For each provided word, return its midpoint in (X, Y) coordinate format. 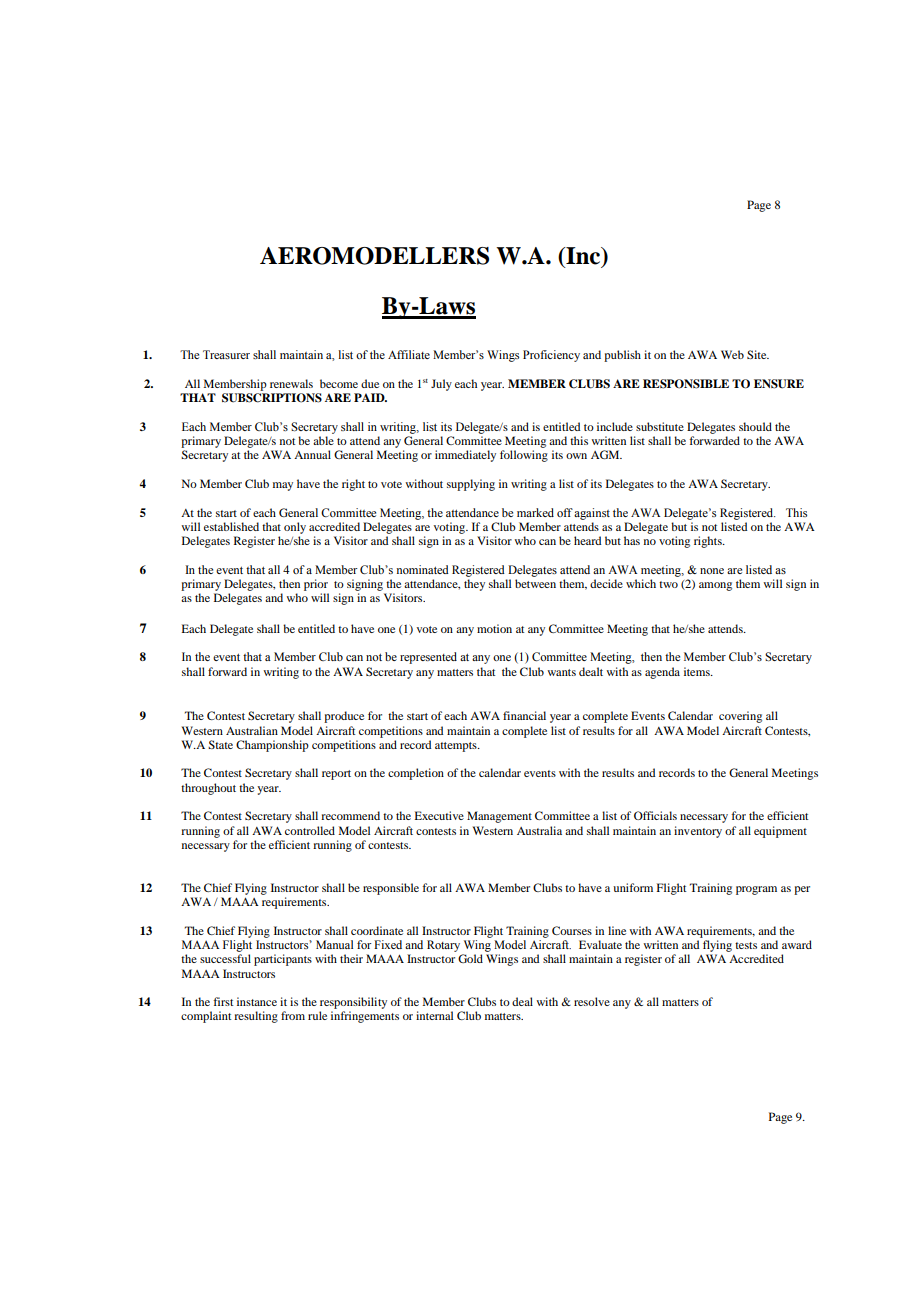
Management (499, 817)
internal (434, 1015)
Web (732, 354)
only (295, 528)
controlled (310, 830)
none (712, 571)
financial (524, 715)
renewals (291, 383)
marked (535, 512)
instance (257, 1001)
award (797, 944)
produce (344, 717)
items (698, 671)
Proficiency (551, 356)
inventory (698, 832)
